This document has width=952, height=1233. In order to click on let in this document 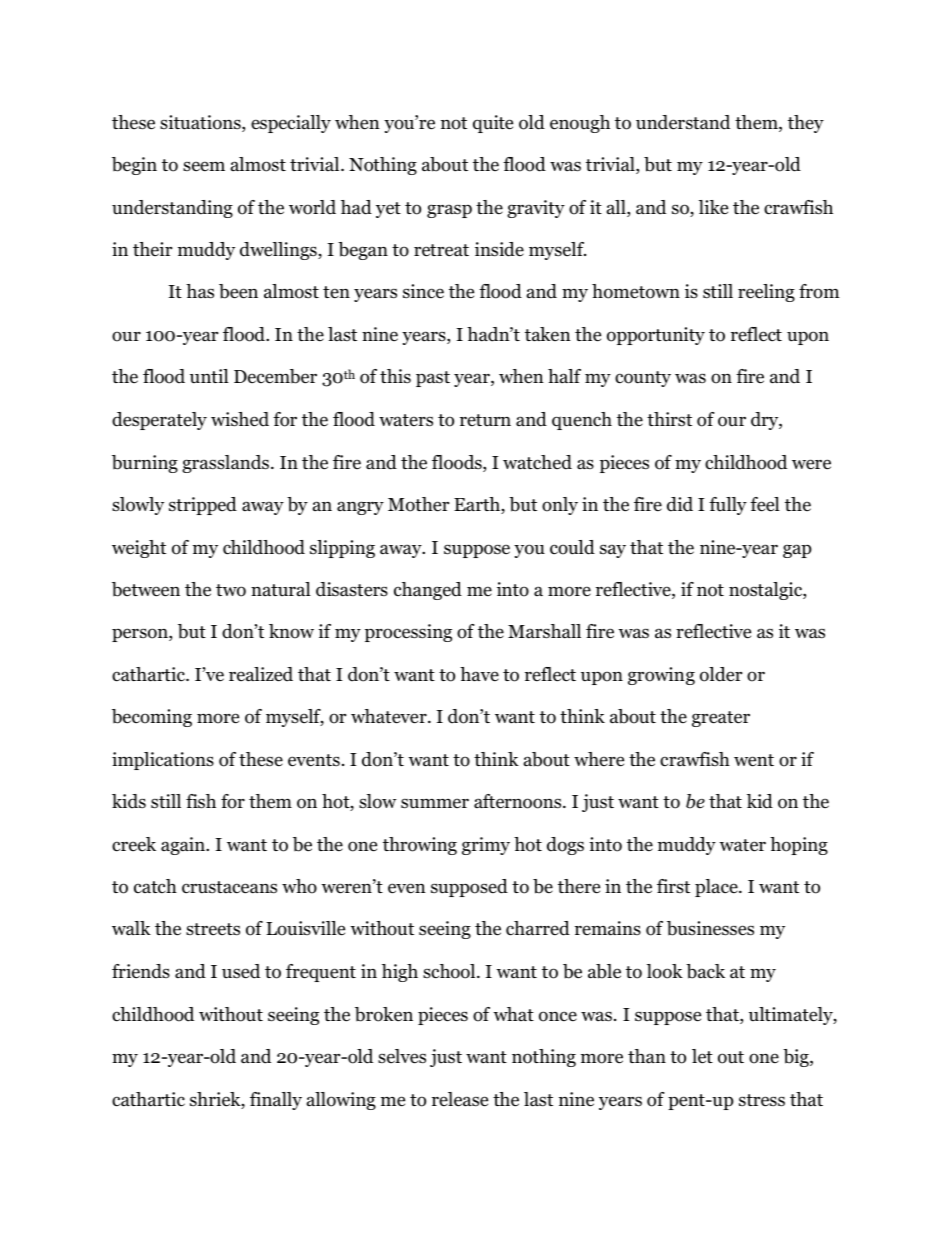, I will do `click(702, 1056)`.
